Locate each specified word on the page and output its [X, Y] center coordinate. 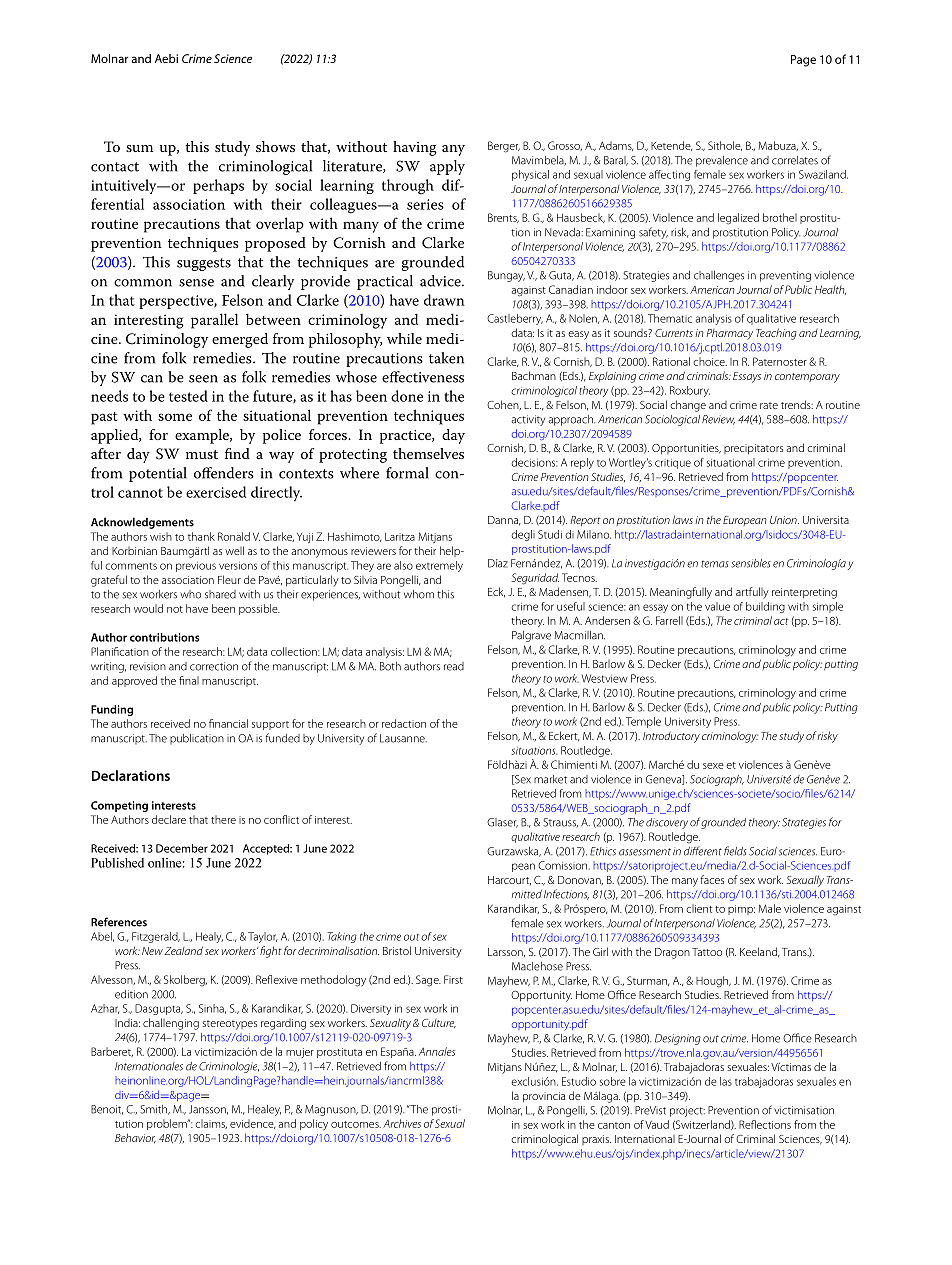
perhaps [218, 186]
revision [148, 667]
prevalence [722, 161]
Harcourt [509, 880]
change [688, 406]
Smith [155, 1110]
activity [528, 420]
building [765, 607]
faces [712, 879]
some [175, 417]
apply [447, 167]
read [454, 666]
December [182, 848]
